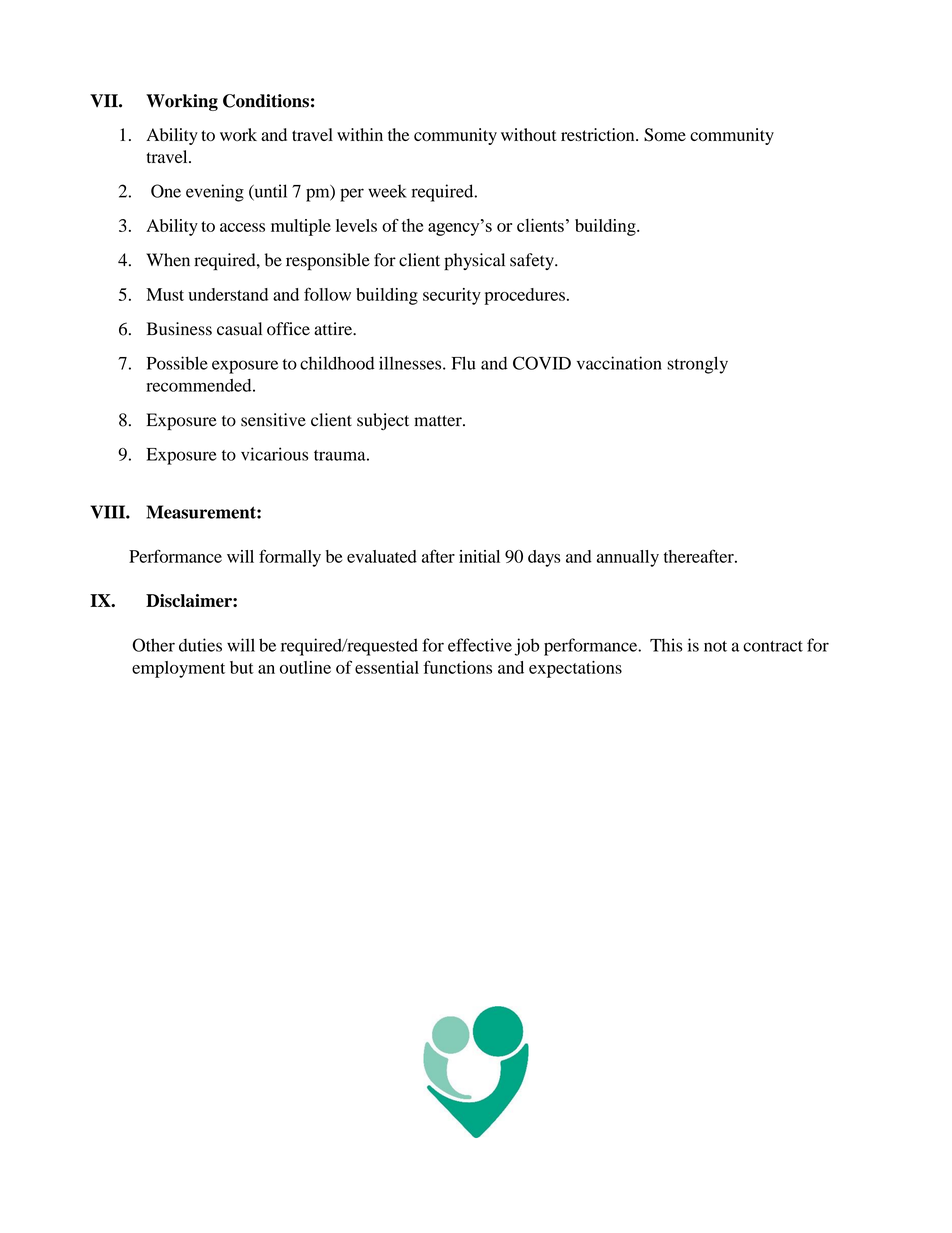 The width and height of the screenshot is (952, 1233). Describe the element at coordinates (628, 558) in the screenshot. I see `annually` at that location.
